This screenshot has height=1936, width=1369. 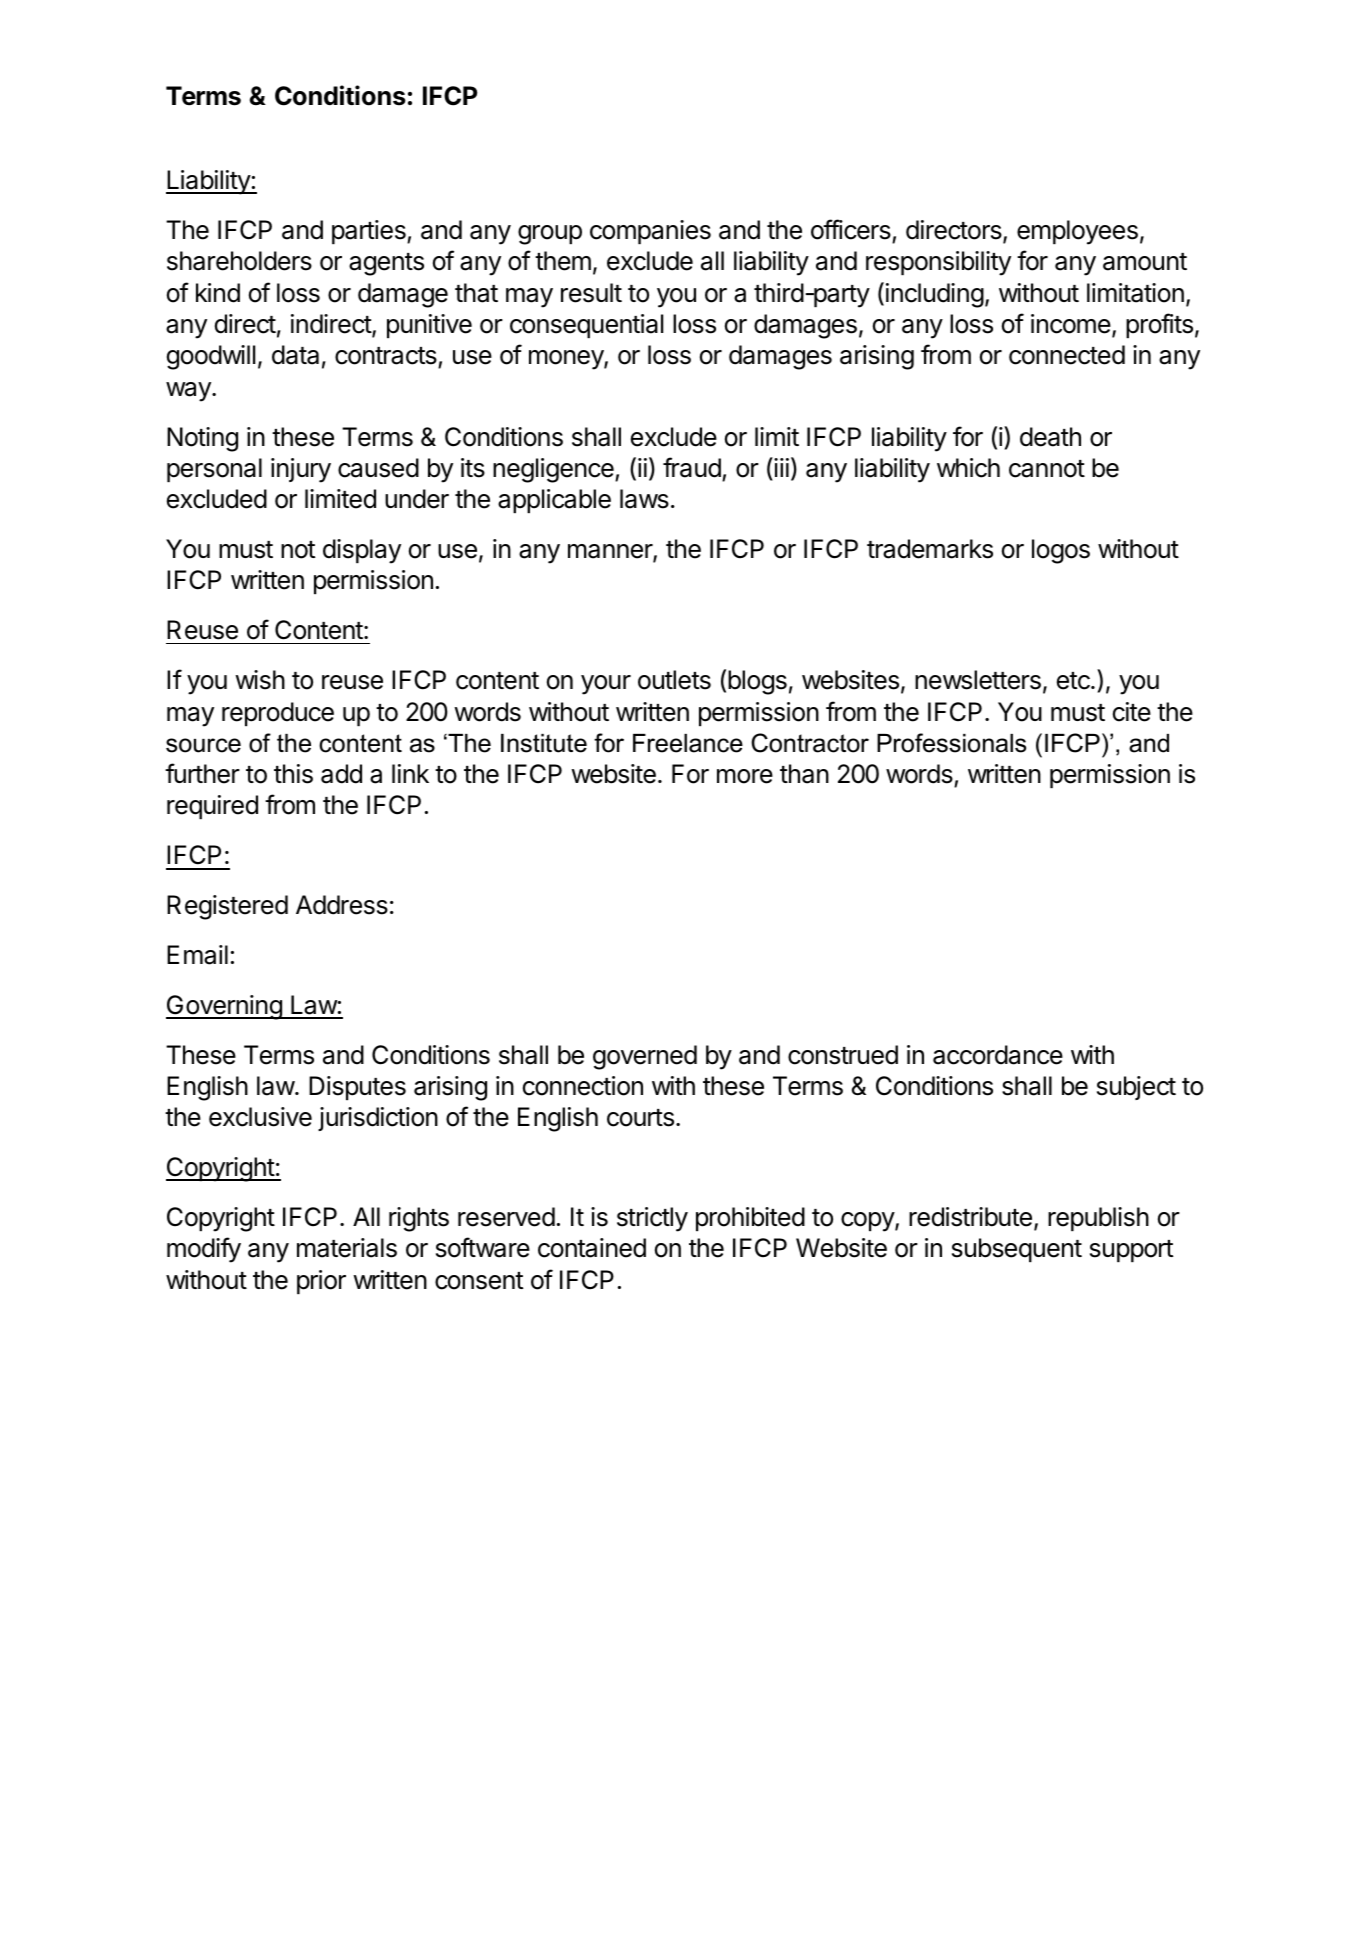 I want to click on companies, so click(x=650, y=232).
